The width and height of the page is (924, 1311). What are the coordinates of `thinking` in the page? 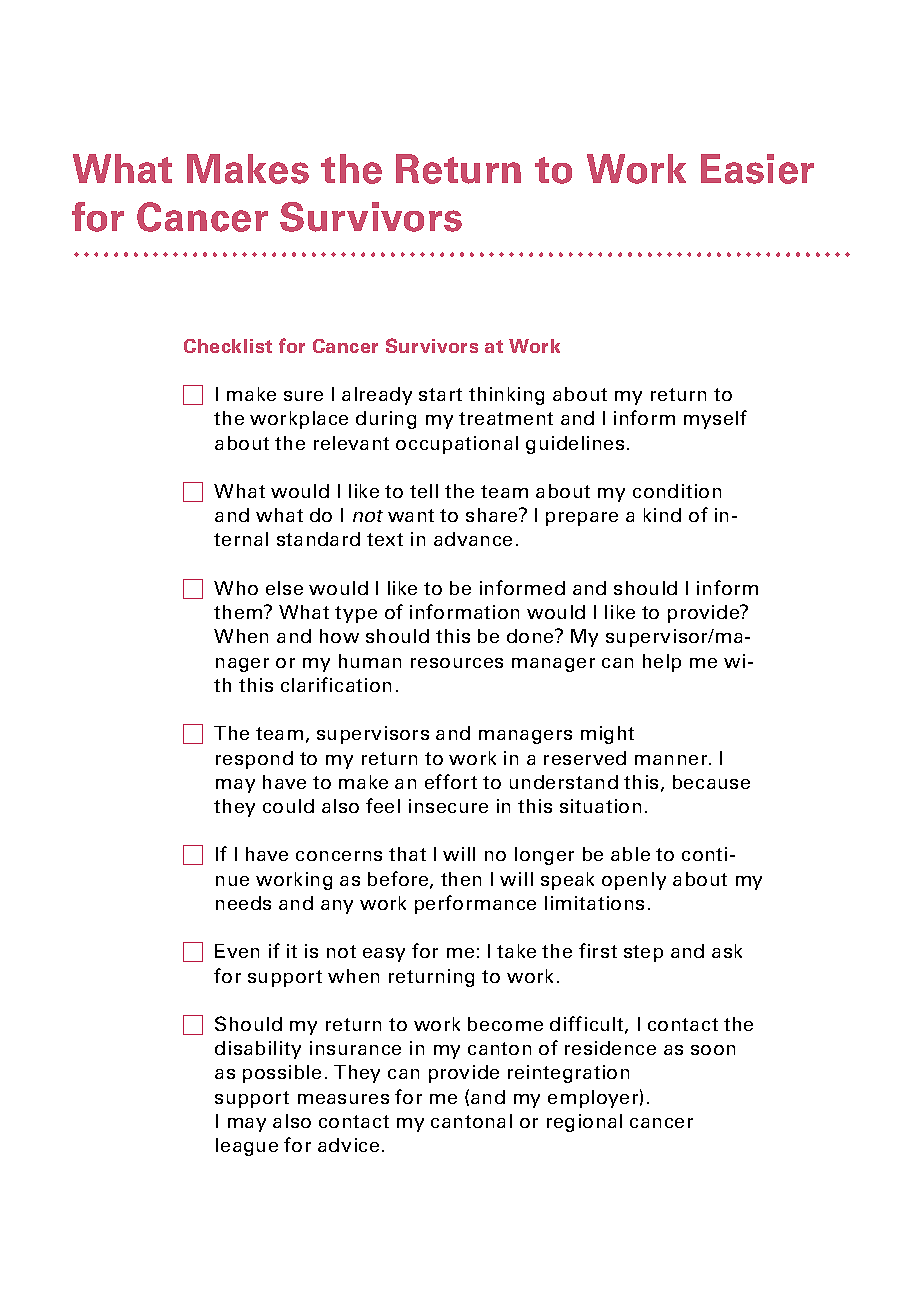 It's located at (506, 396).
